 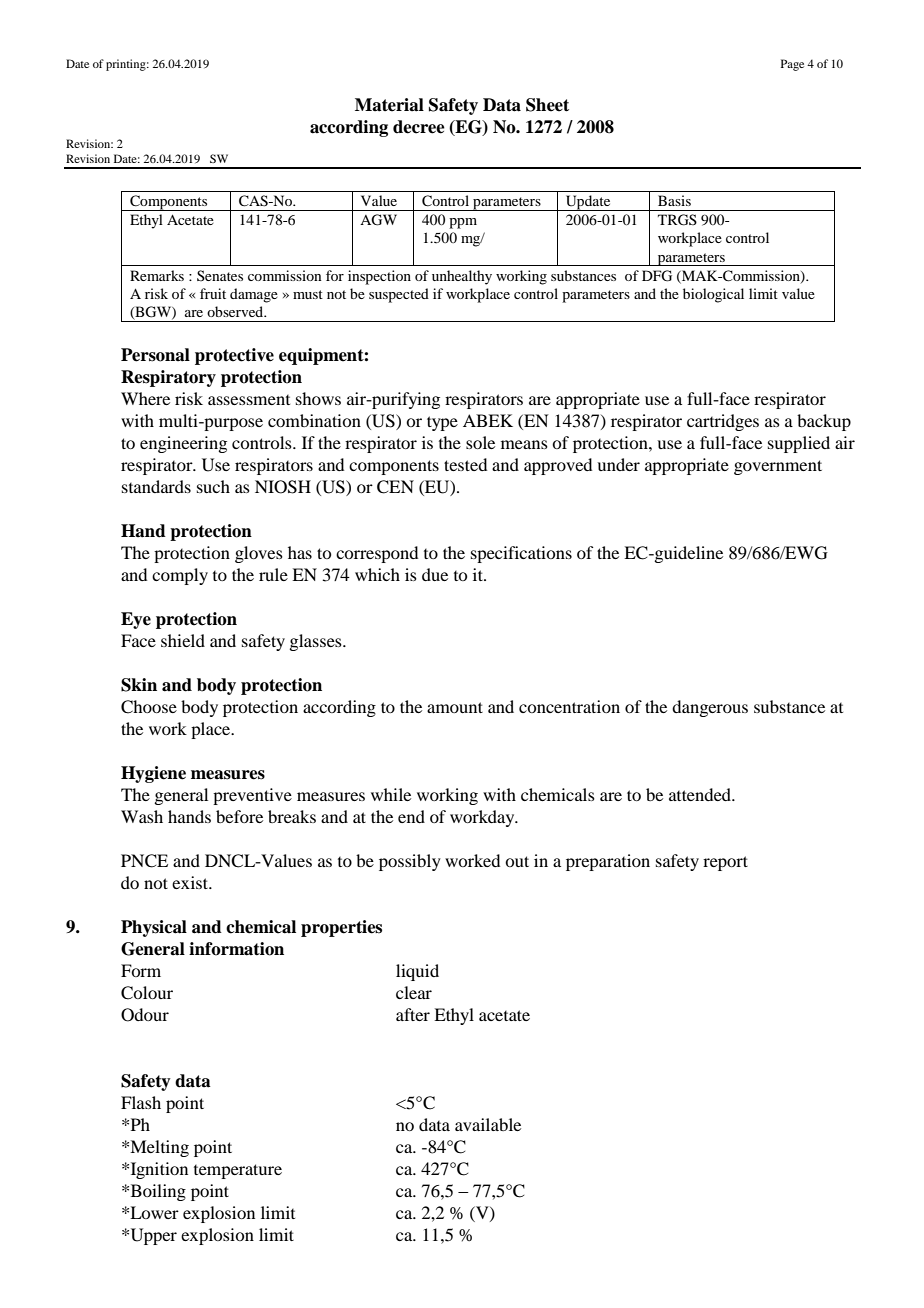 What do you see at coordinates (435, 574) in the image?
I see `due` at bounding box center [435, 574].
